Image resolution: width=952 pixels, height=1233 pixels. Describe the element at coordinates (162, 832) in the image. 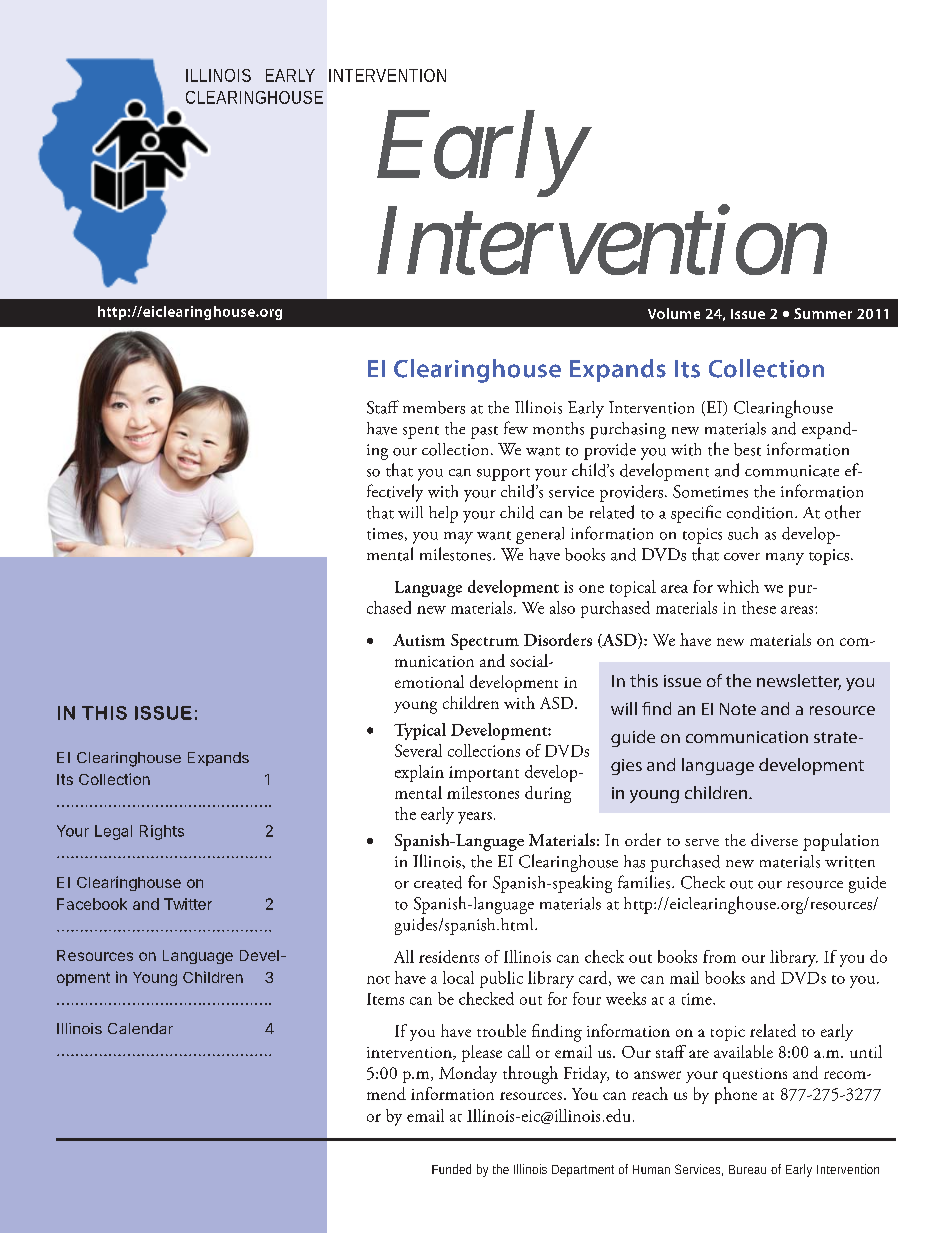

I see `Rights` at that location.
